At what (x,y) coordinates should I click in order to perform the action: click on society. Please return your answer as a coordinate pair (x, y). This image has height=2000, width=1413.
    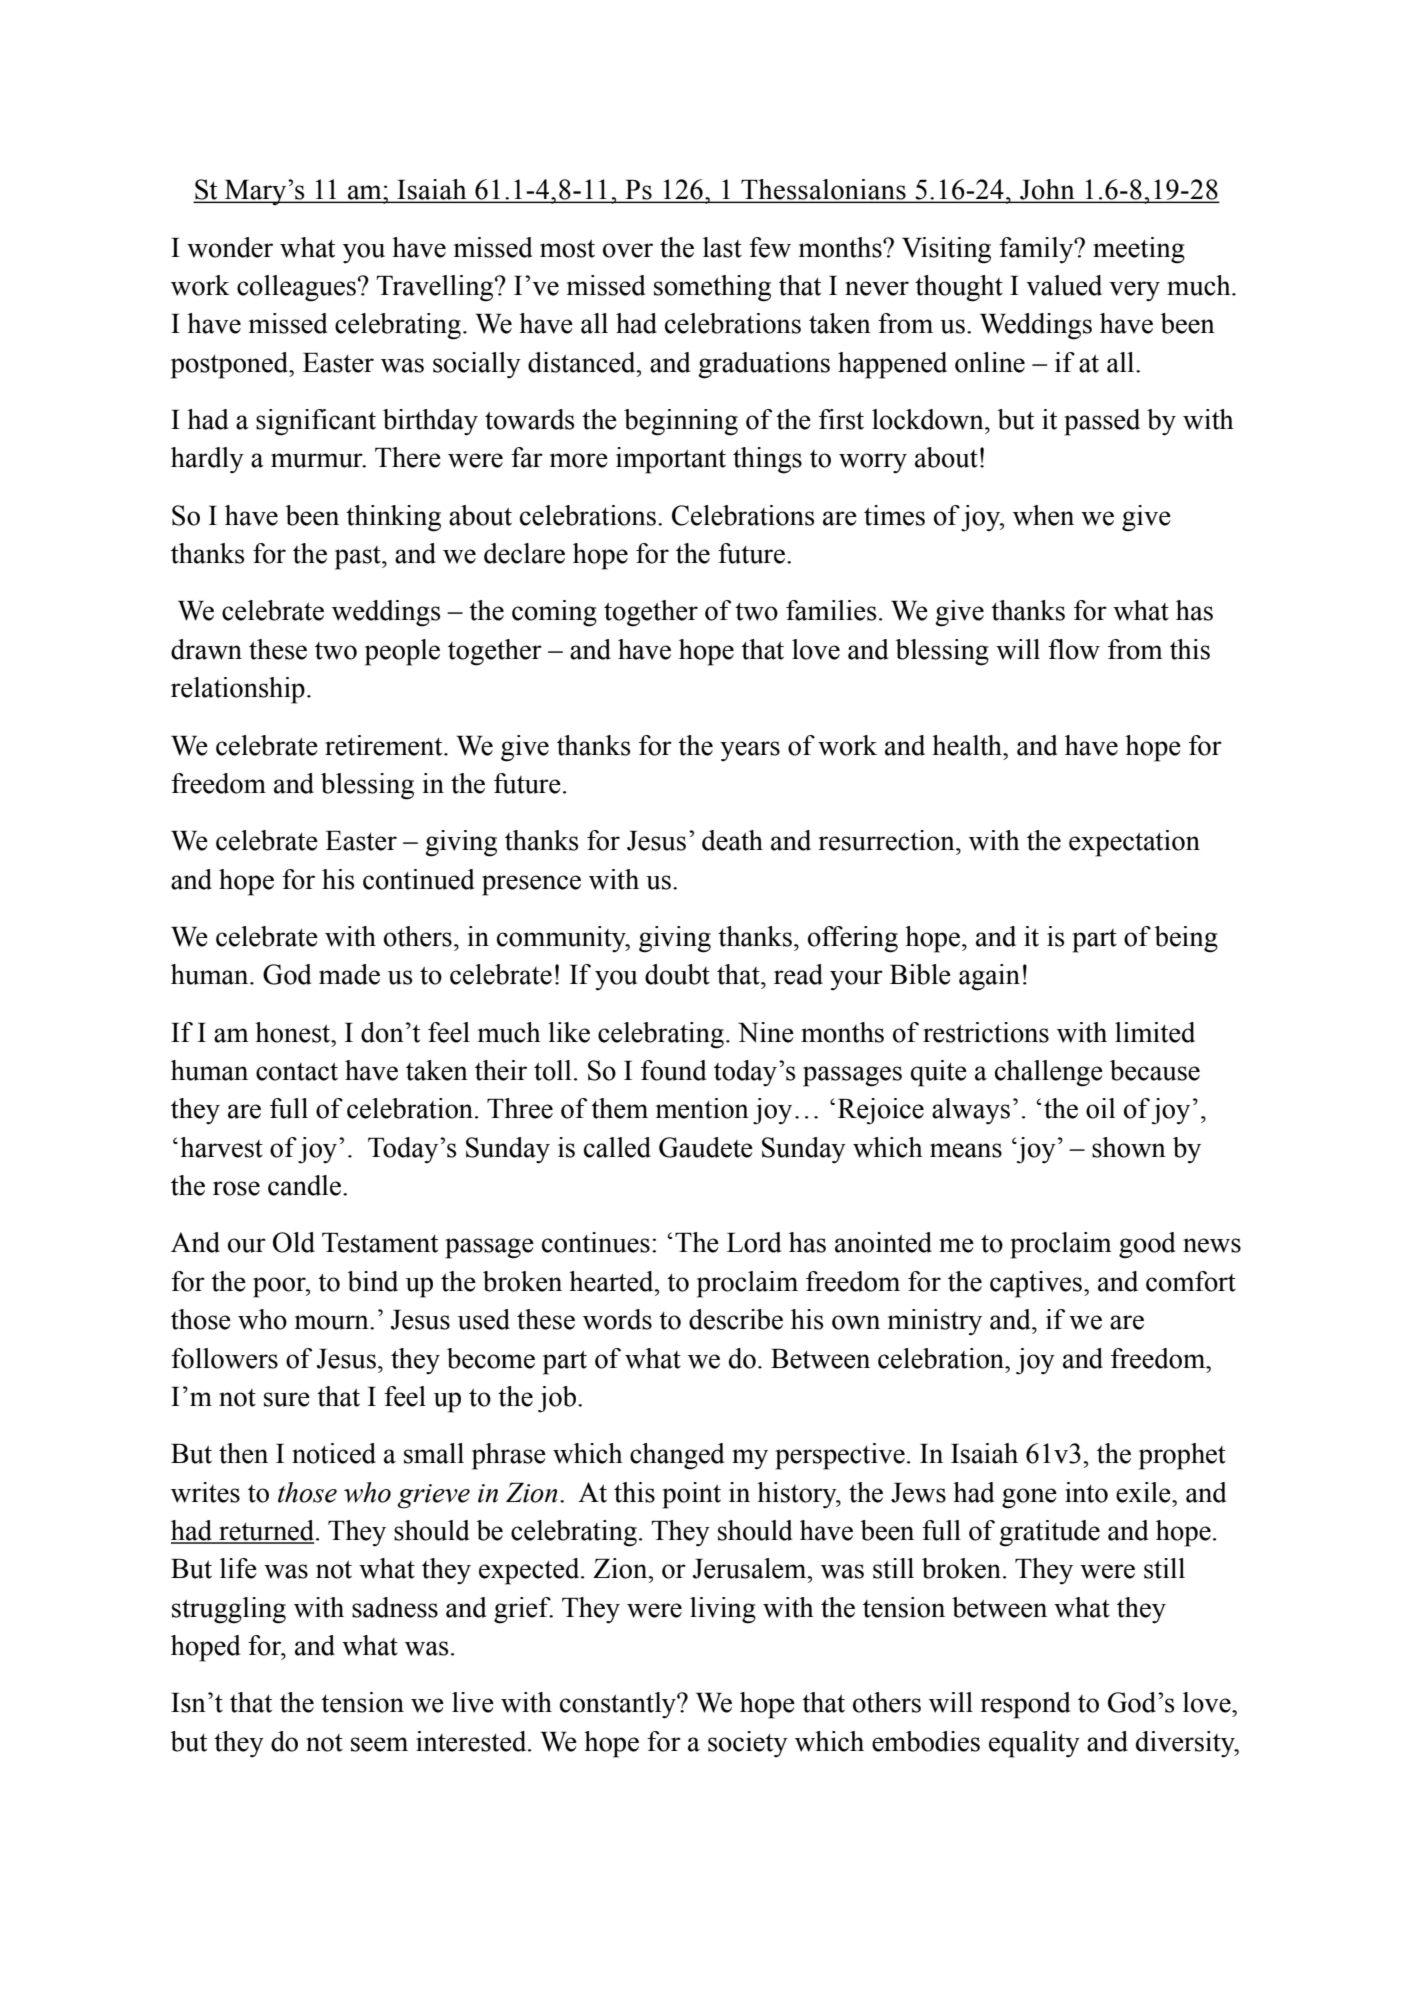
    Looking at the image, I should click on (748, 1744).
